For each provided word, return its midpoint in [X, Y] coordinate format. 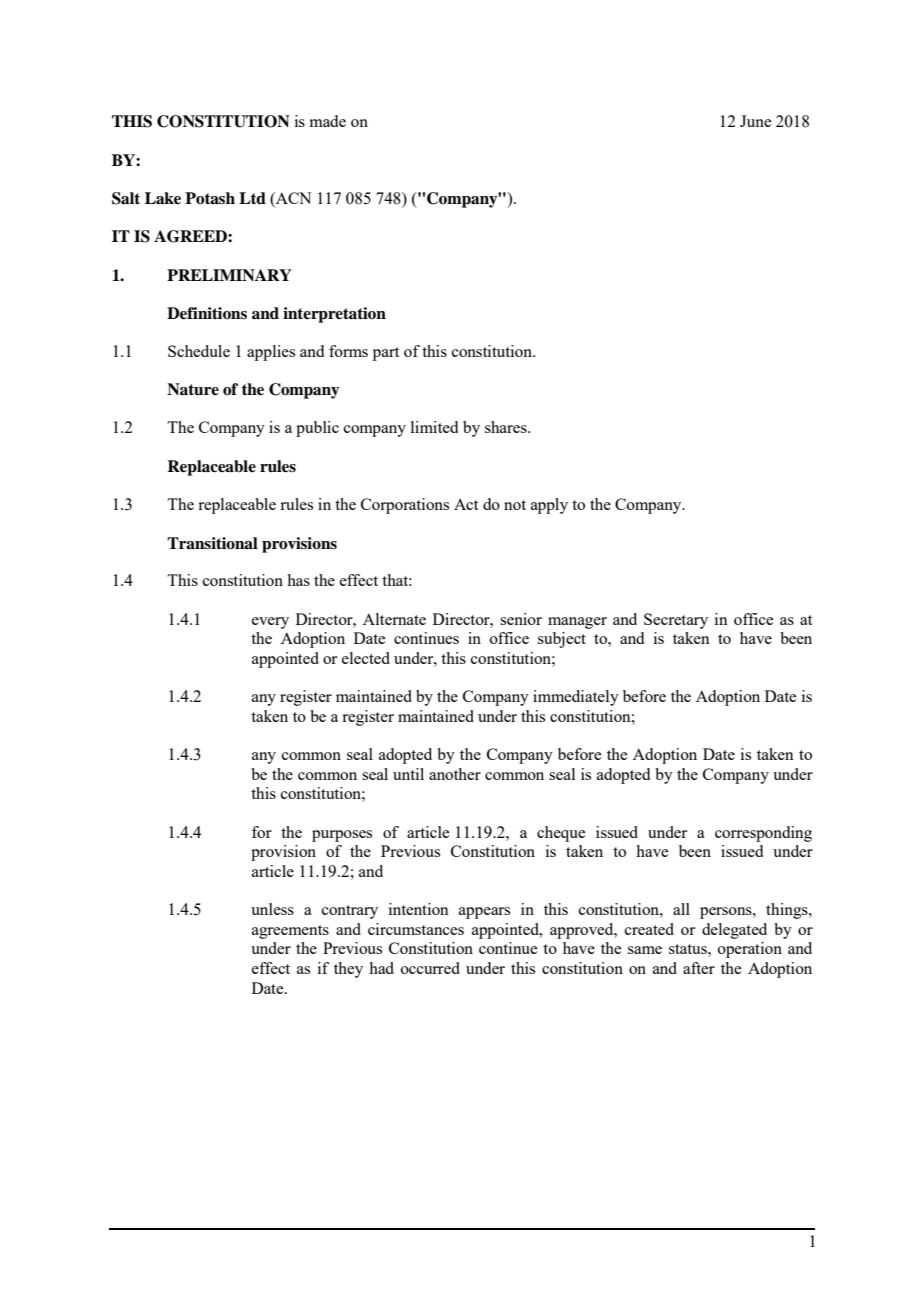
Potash [210, 198]
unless [272, 909]
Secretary [676, 621]
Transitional [212, 543]
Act [466, 504]
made [328, 121]
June [755, 121]
